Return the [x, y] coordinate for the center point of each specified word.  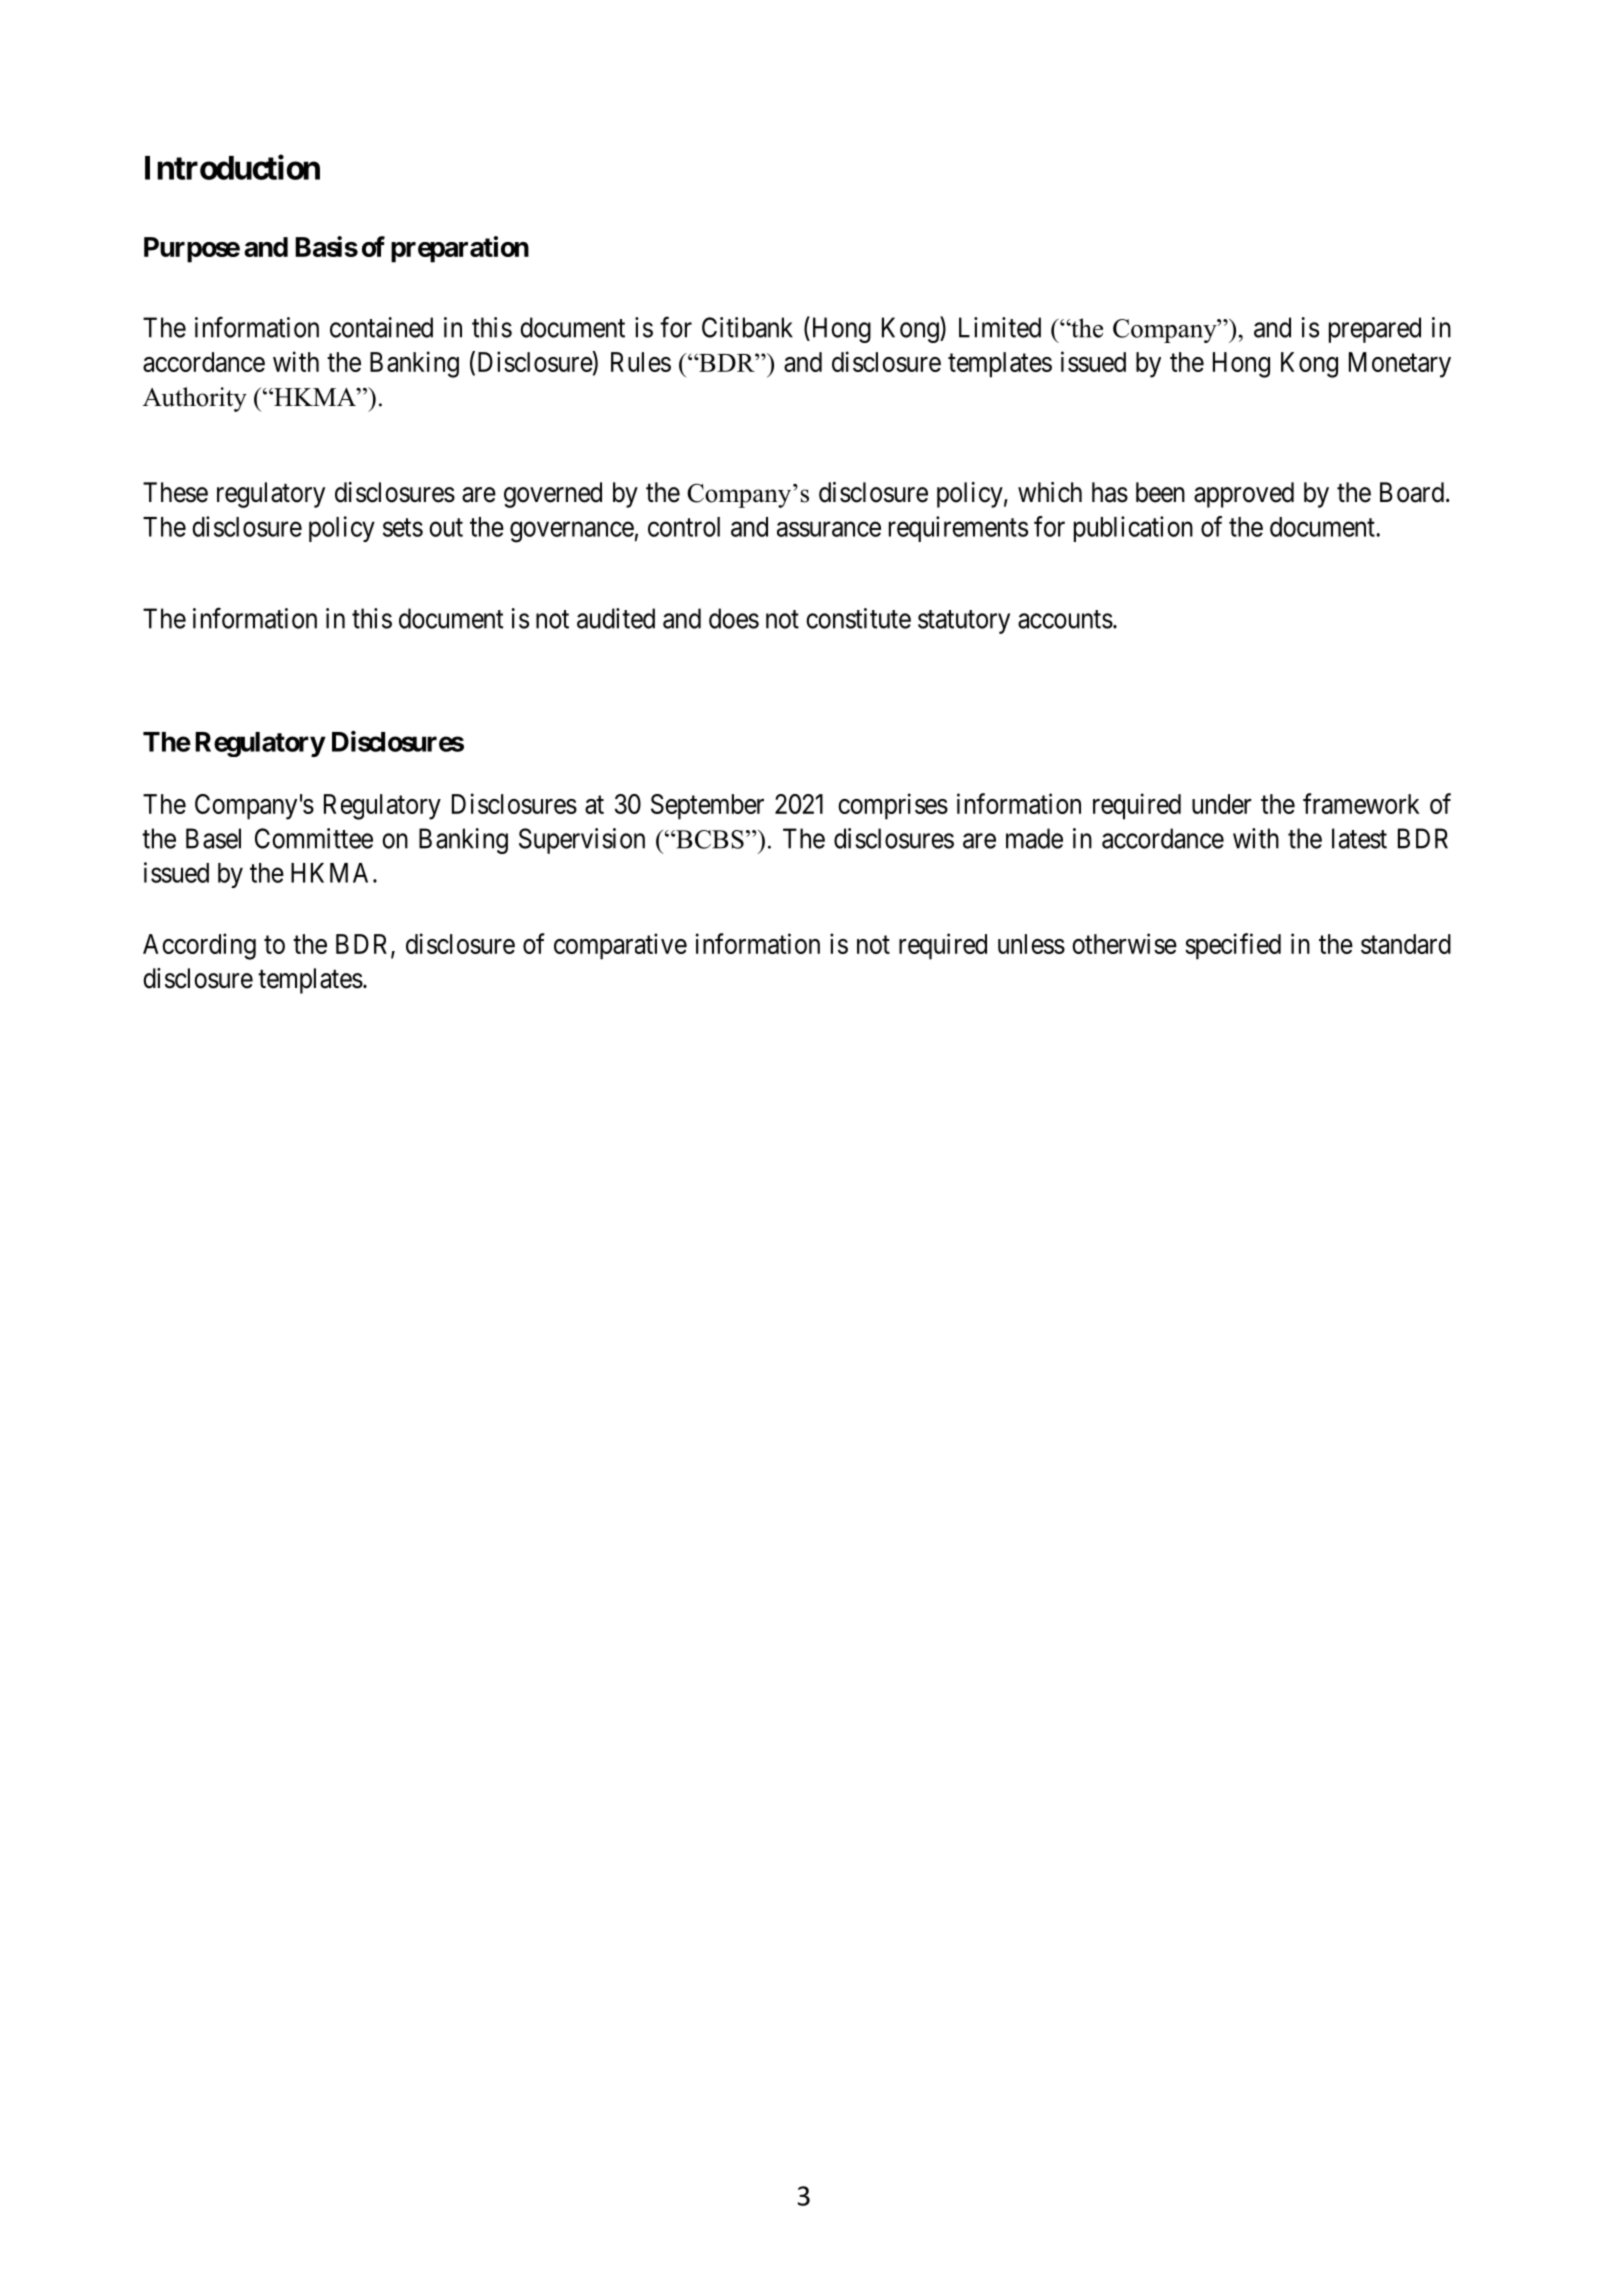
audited [616, 618]
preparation [460, 249]
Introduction [232, 167]
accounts [1065, 619]
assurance [829, 529]
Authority [195, 399]
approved [1244, 495]
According [199, 946]
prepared [1375, 330]
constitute [858, 618]
